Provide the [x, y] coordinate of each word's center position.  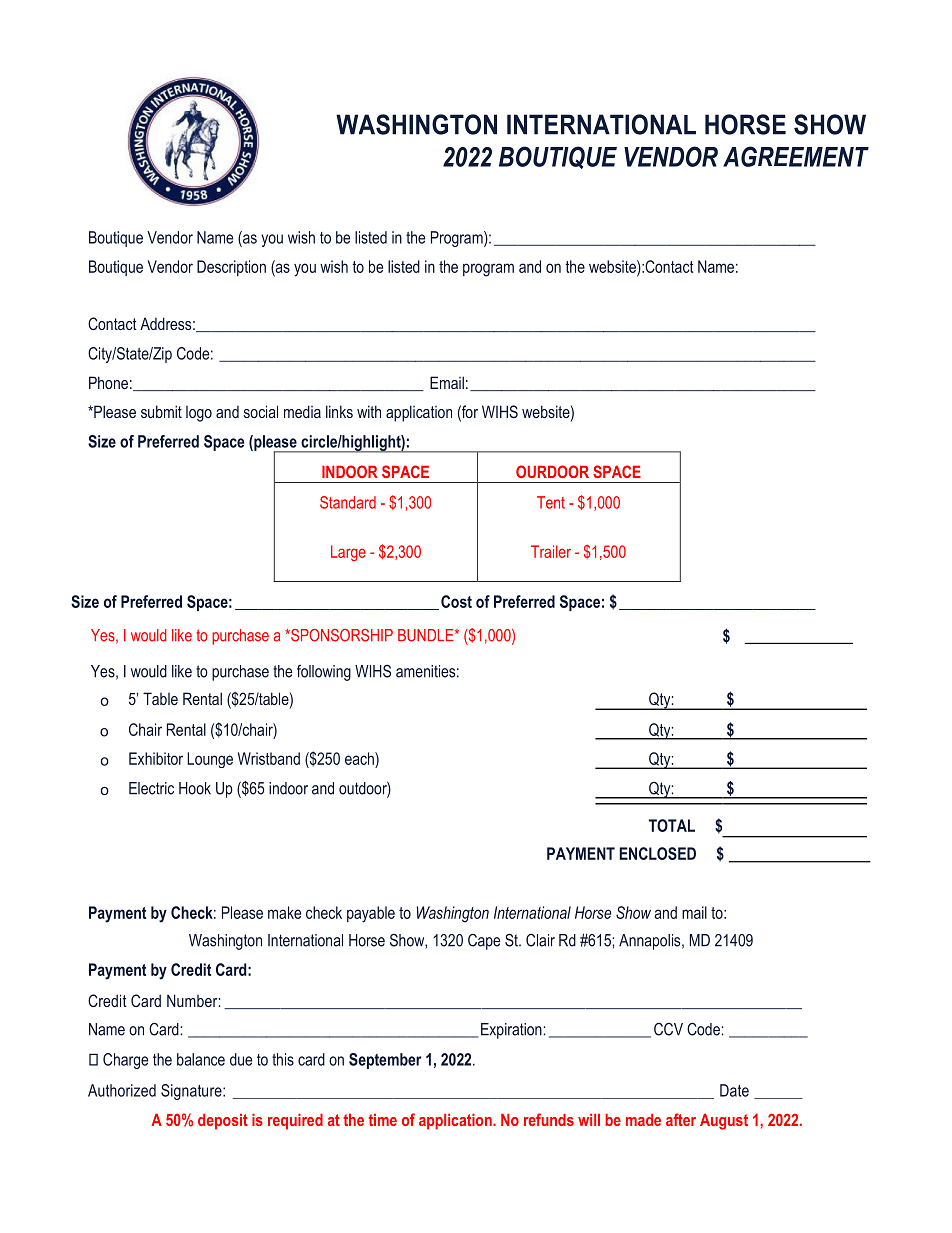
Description [231, 268]
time [382, 1119]
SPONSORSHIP [341, 635]
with [369, 411]
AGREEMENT [796, 156]
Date [734, 1090]
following [324, 673]
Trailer [551, 551]
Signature [192, 1092]
